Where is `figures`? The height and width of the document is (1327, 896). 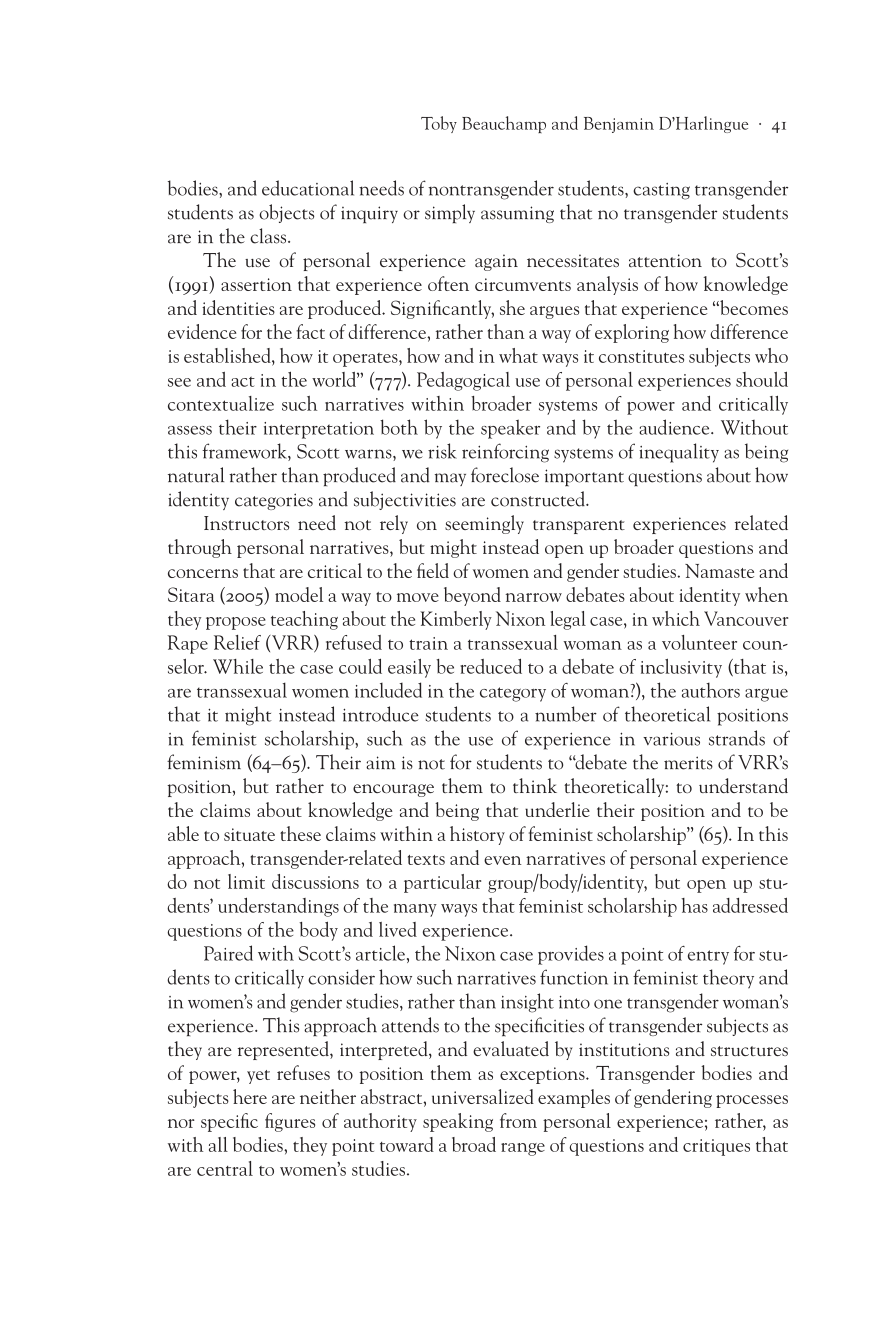
figures is located at coordinates (290, 1122).
